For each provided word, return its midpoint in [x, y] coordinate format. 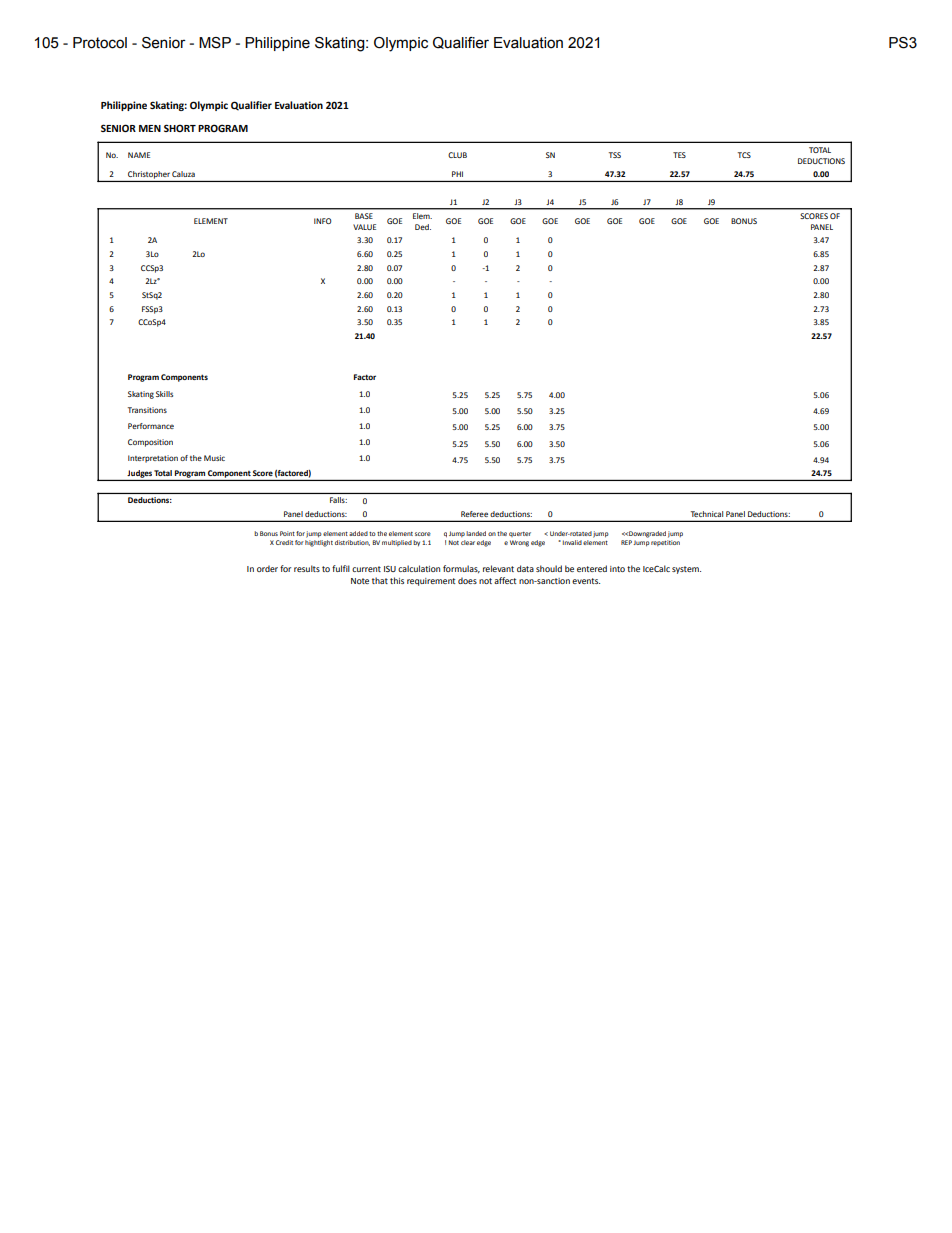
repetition [665, 541]
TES [679, 155]
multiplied [397, 543]
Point [287, 533]
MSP [215, 43]
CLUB [457, 155]
